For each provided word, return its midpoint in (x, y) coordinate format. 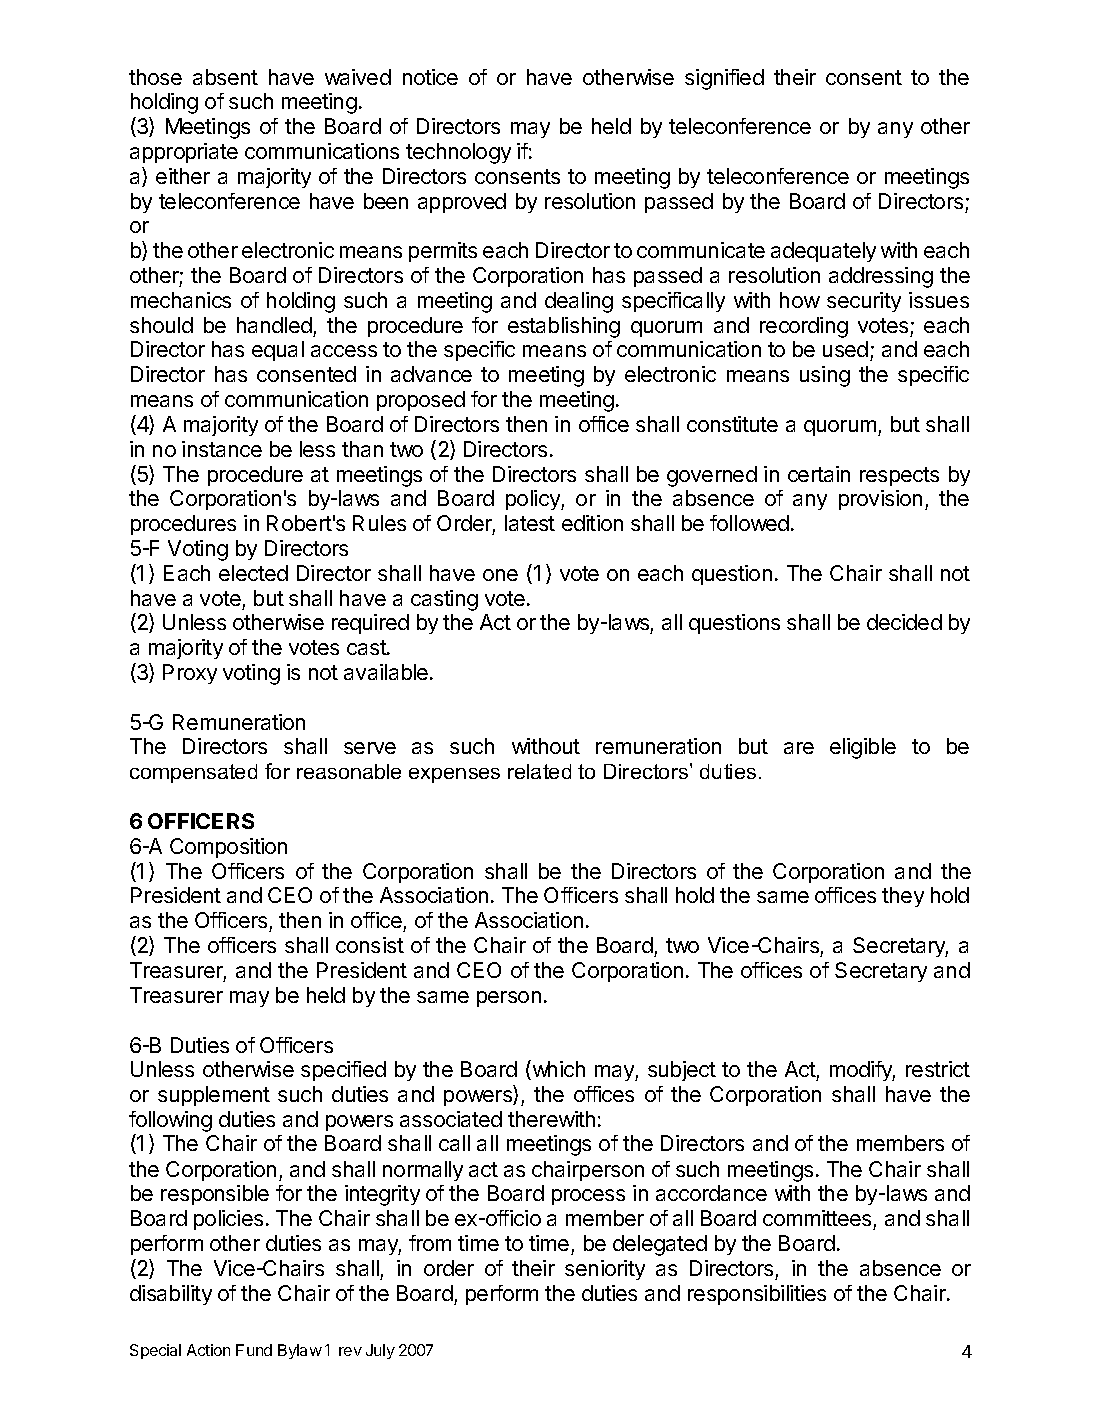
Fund (254, 1350)
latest (530, 523)
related (539, 771)
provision (880, 500)
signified (724, 79)
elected (253, 573)
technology (458, 153)
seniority (605, 1270)
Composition (228, 848)
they (903, 897)
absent (225, 77)
